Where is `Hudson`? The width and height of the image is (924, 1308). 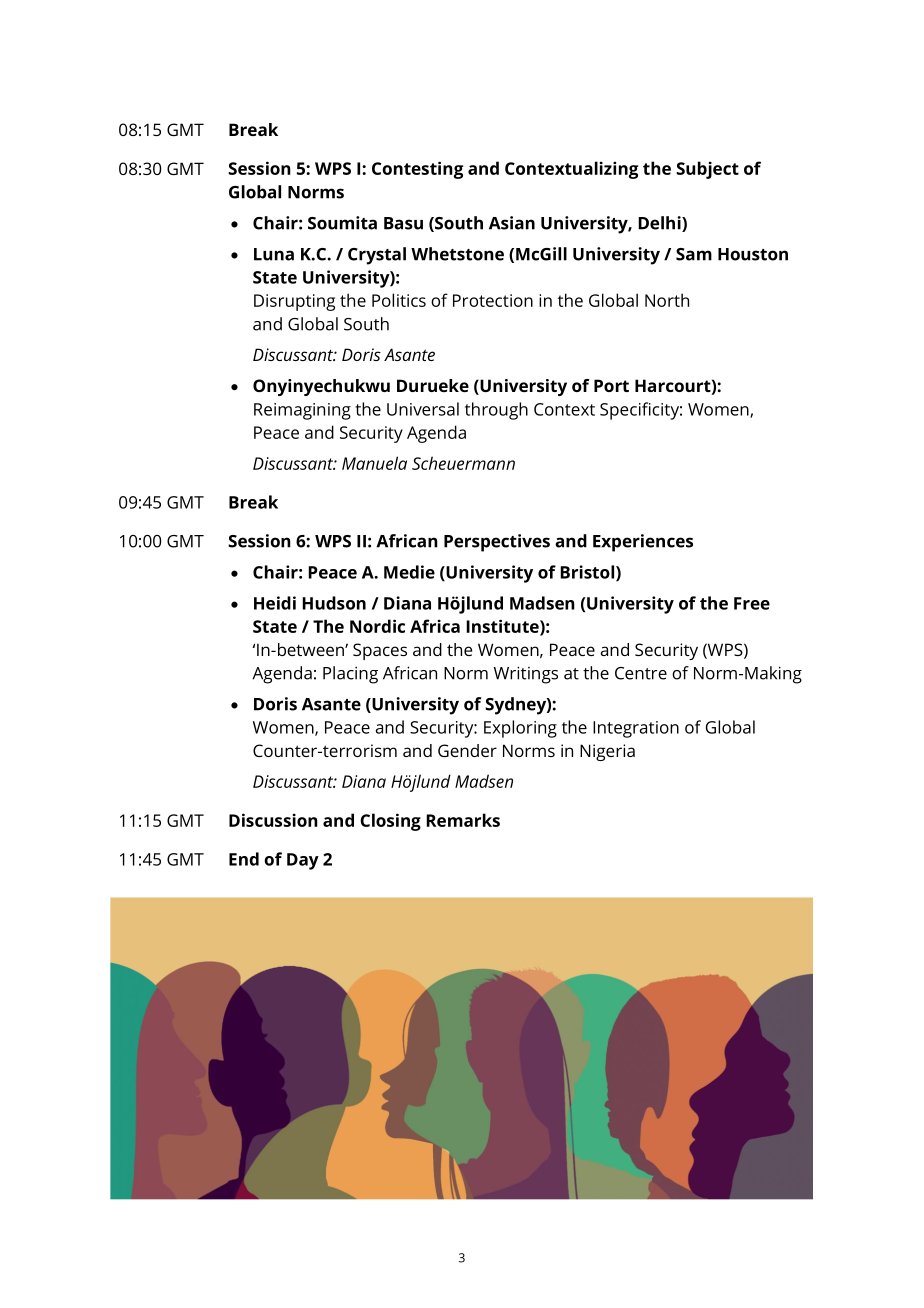 Hudson is located at coordinates (334, 603).
